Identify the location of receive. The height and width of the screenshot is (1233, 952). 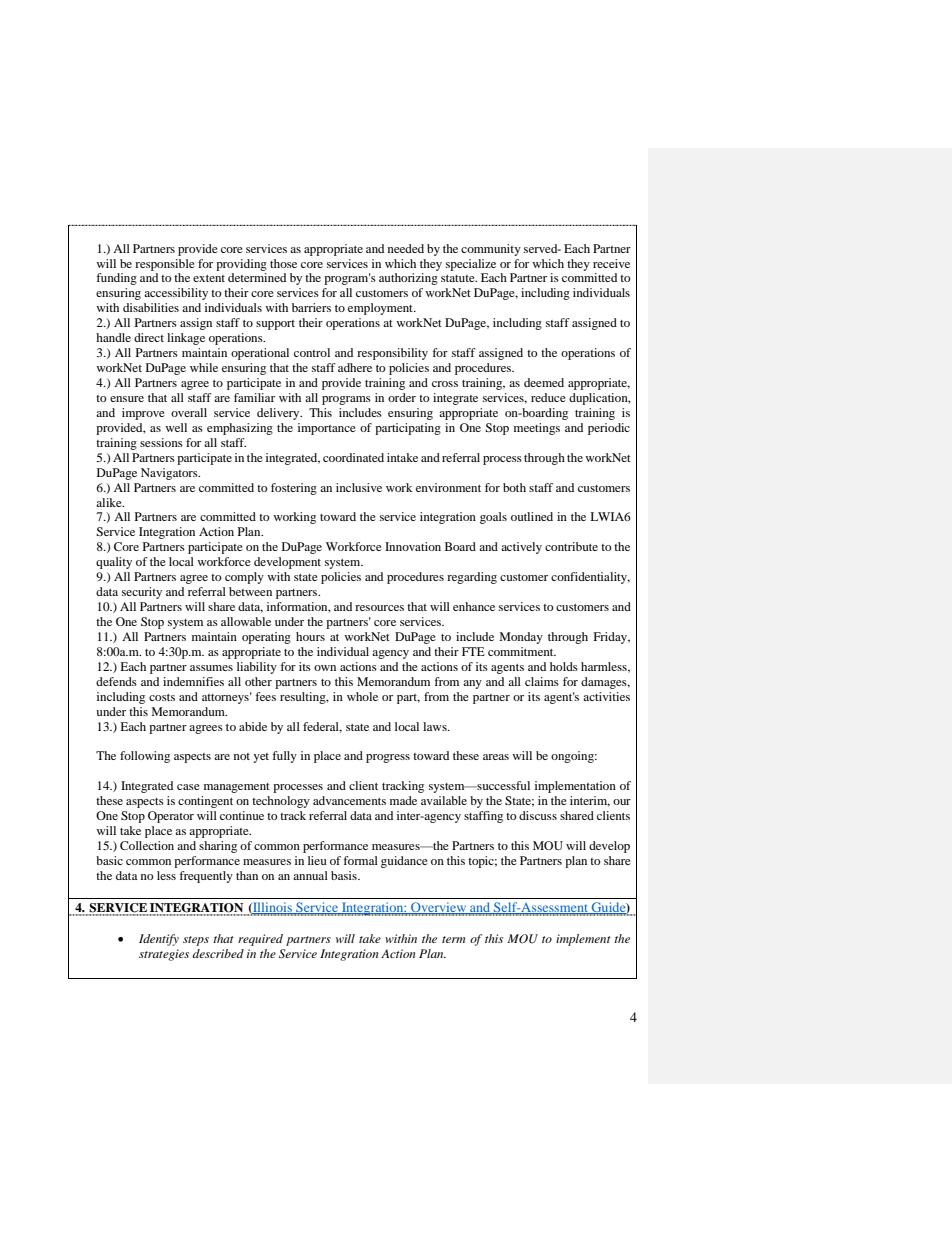
(611, 263).
